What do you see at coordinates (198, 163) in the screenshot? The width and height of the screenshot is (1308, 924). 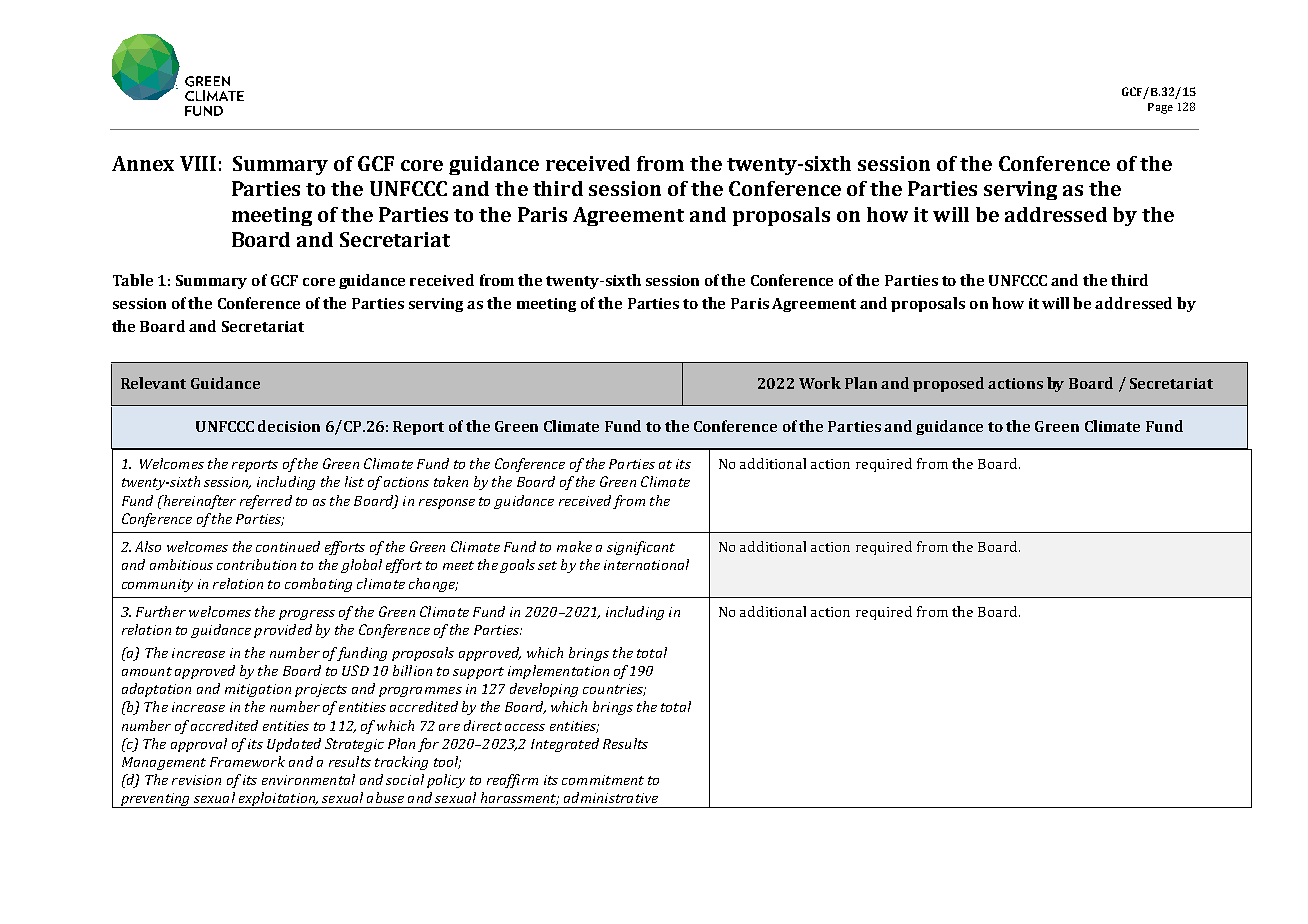 I see `VIII` at bounding box center [198, 163].
